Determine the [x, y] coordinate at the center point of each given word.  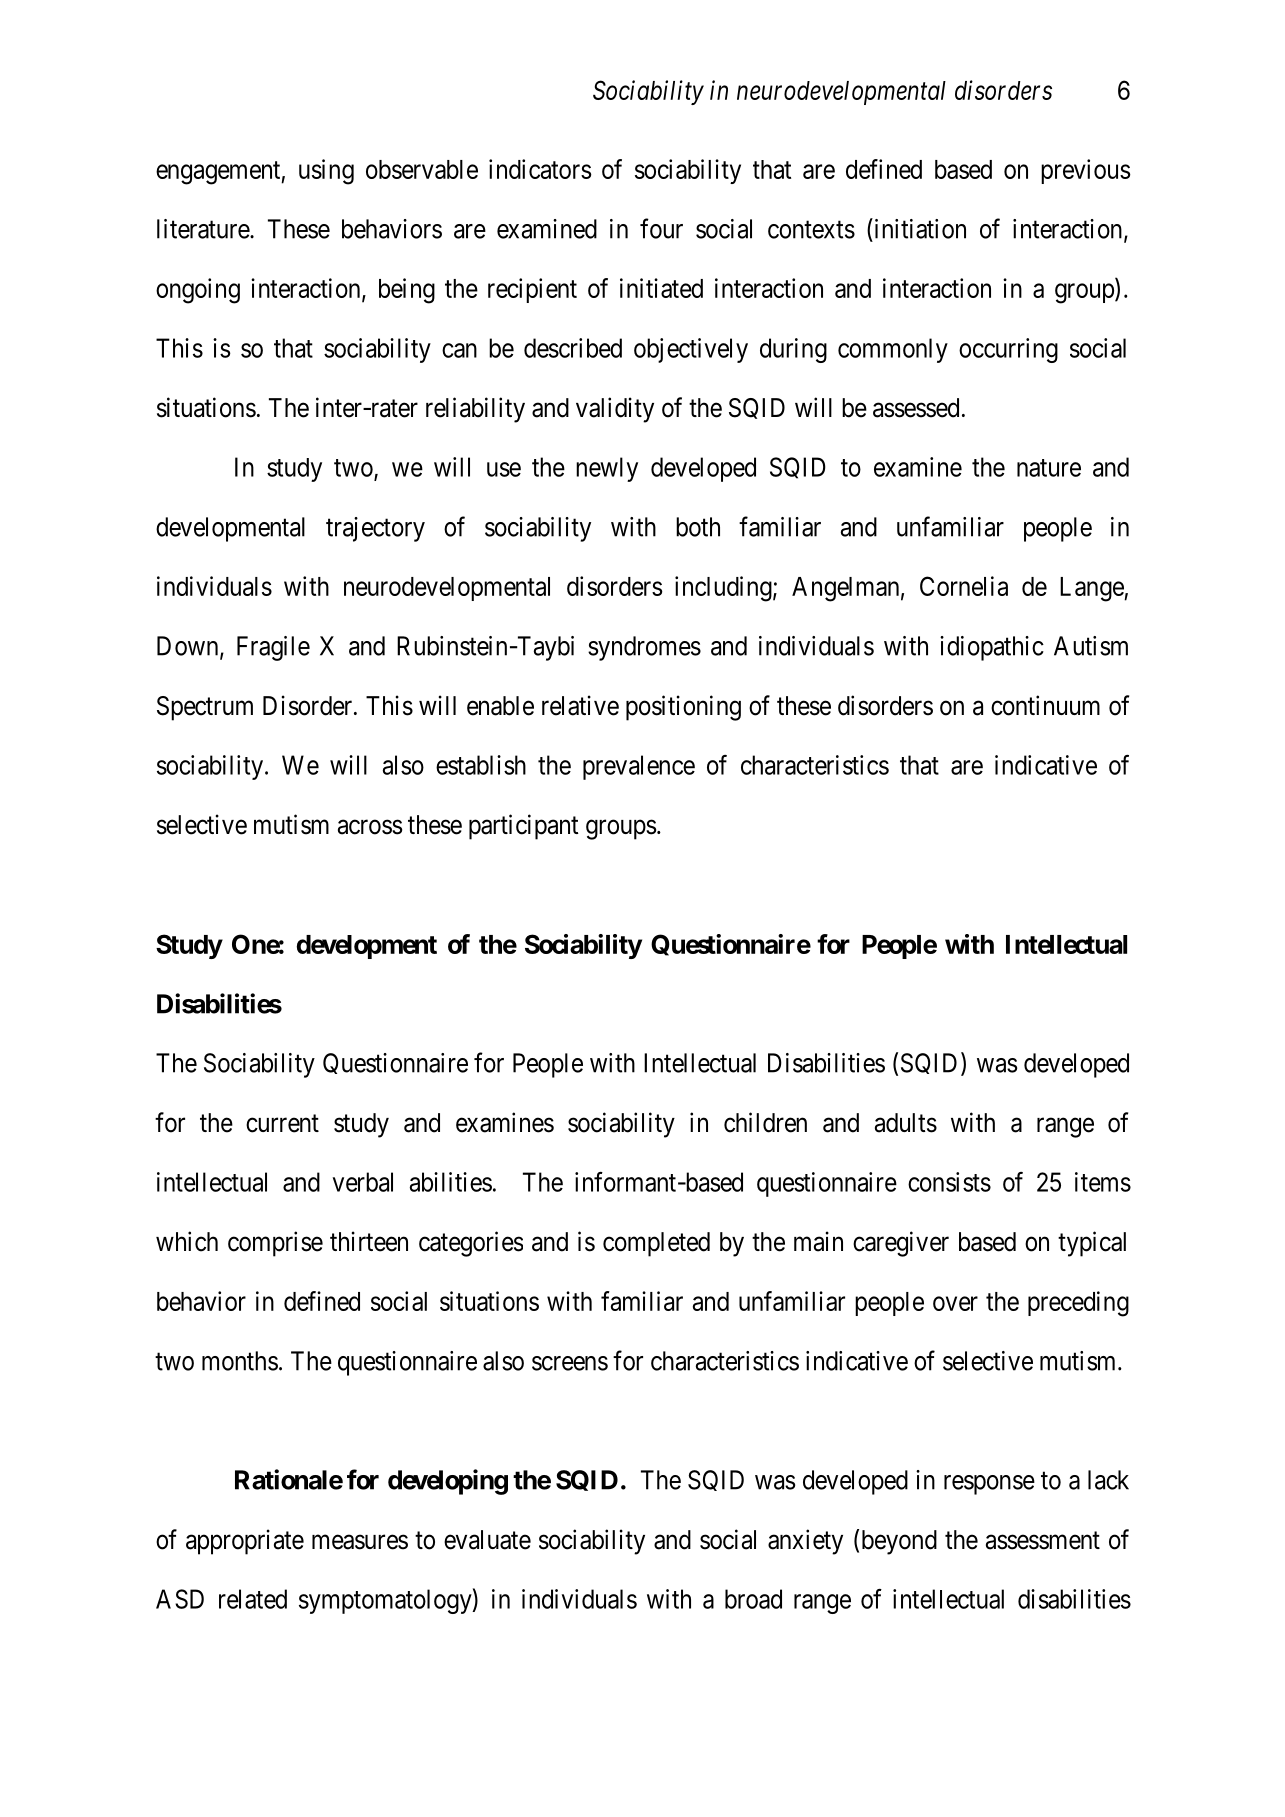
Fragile [273, 648]
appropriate [245, 1542]
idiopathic [992, 648]
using [326, 172]
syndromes [644, 648]
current [282, 1123]
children [765, 1122]
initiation [919, 228]
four [661, 228]
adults [906, 1123]
